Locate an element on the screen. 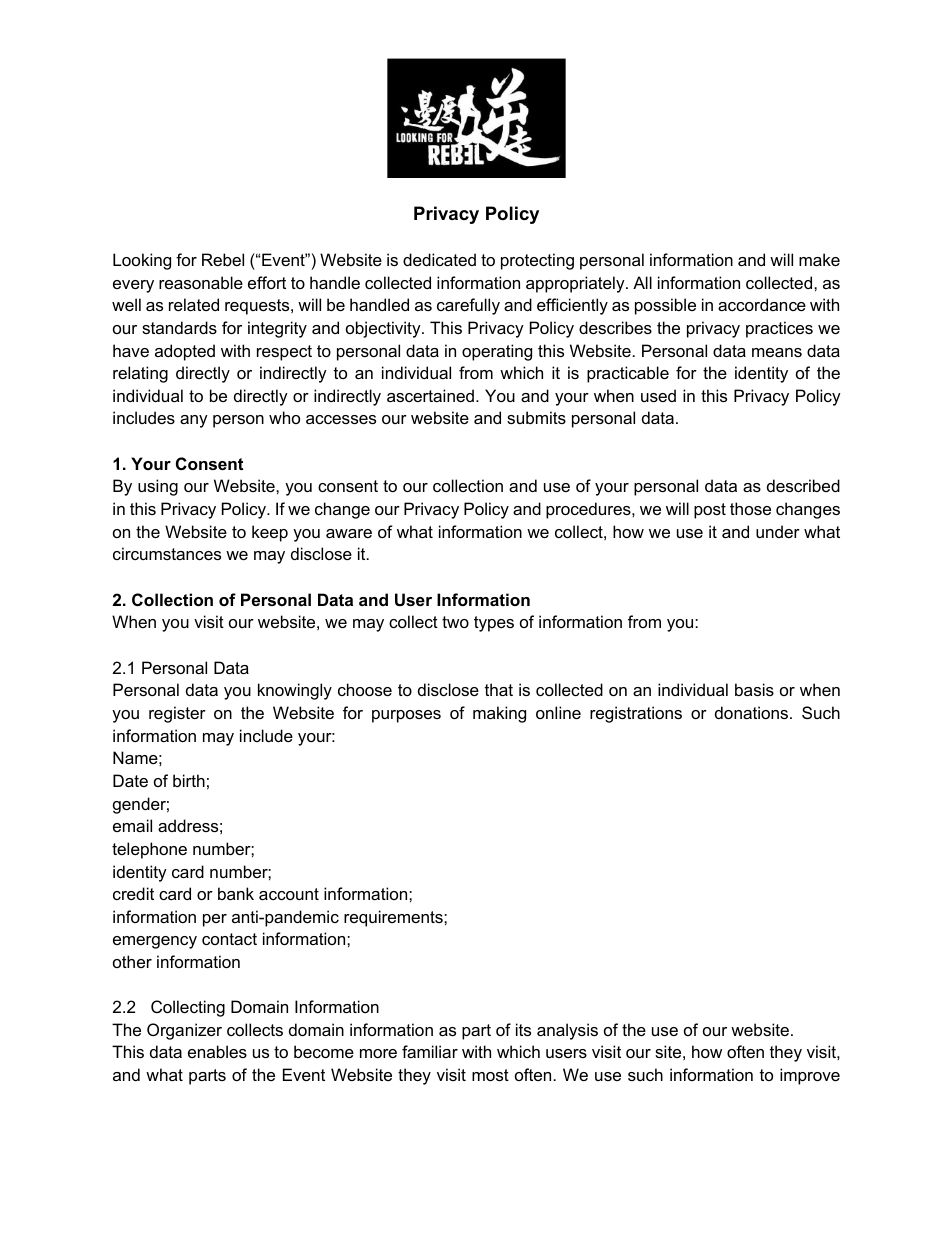 This screenshot has height=1233, width=952. most is located at coordinates (490, 1075).
